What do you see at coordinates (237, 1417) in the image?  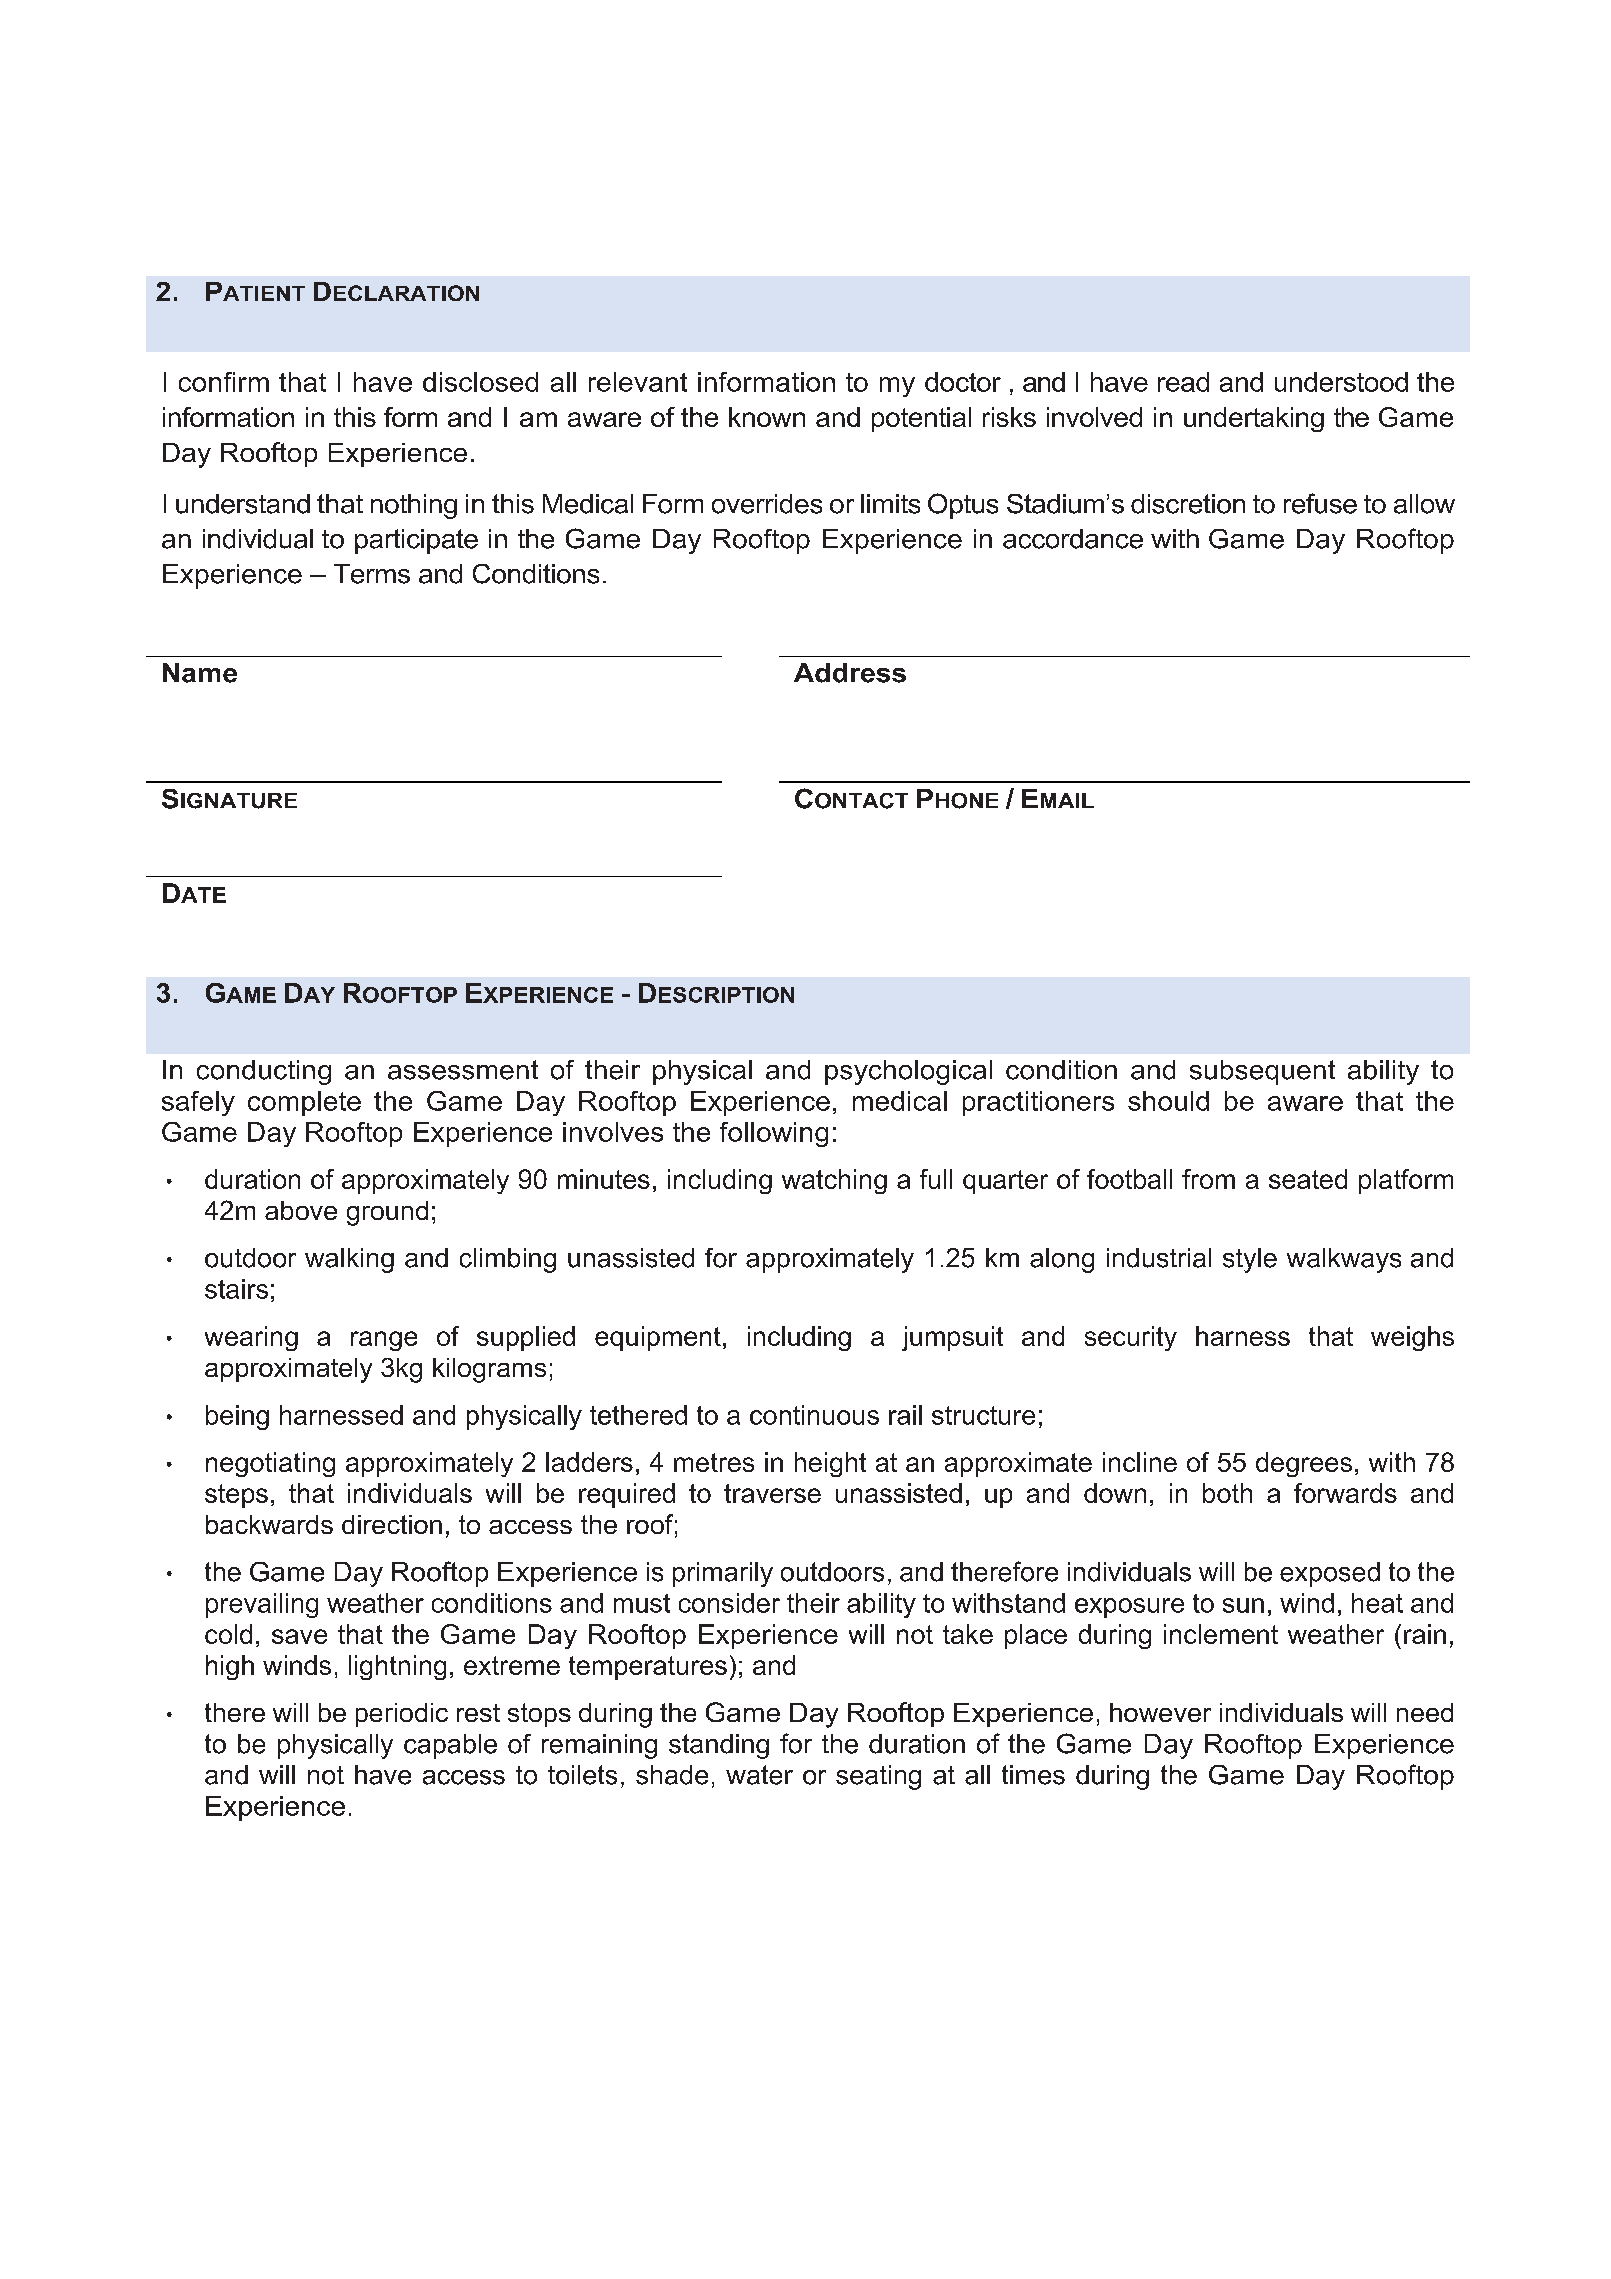 I see `being` at bounding box center [237, 1417].
